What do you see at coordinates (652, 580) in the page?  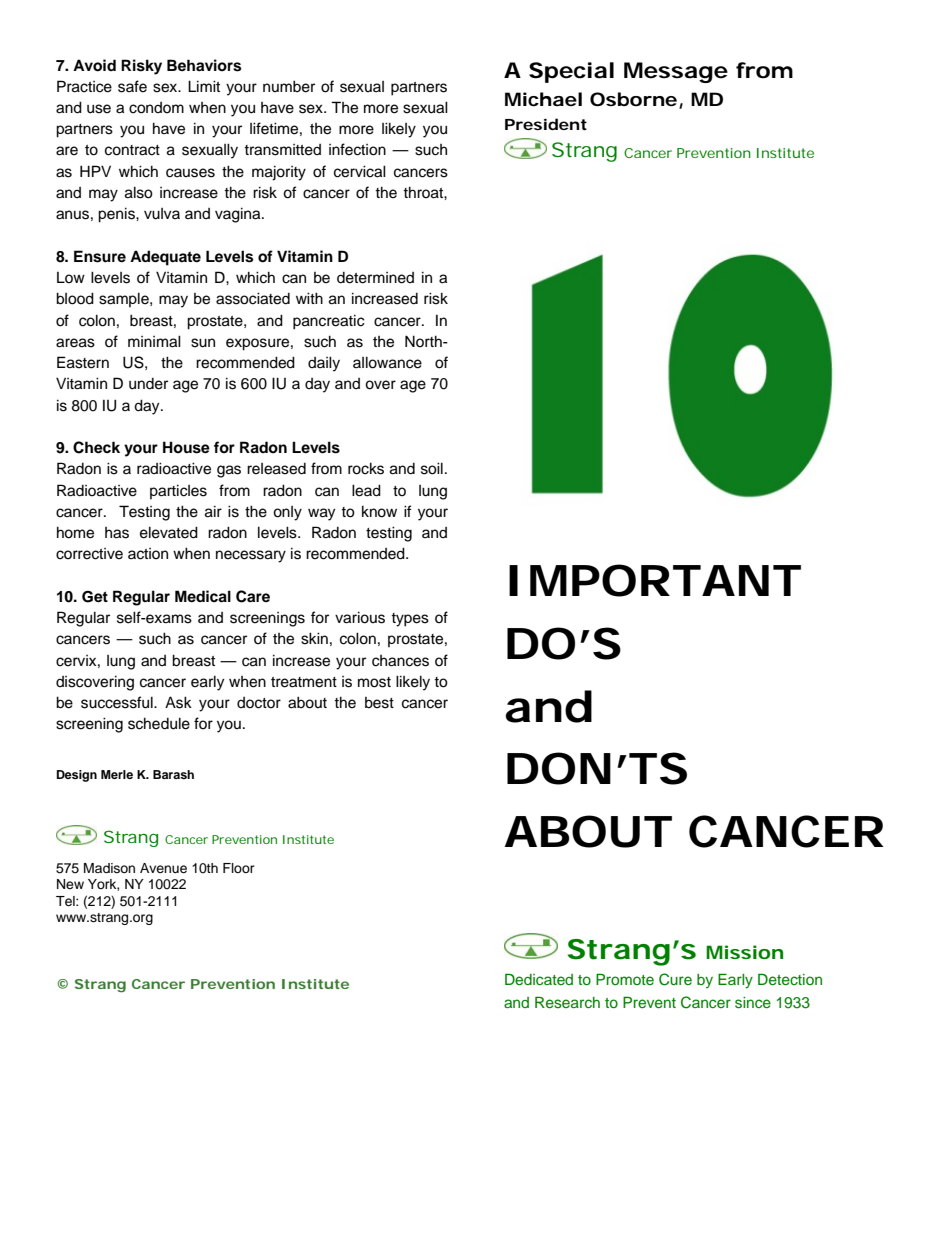 I see `IMPORTANT` at bounding box center [652, 580].
